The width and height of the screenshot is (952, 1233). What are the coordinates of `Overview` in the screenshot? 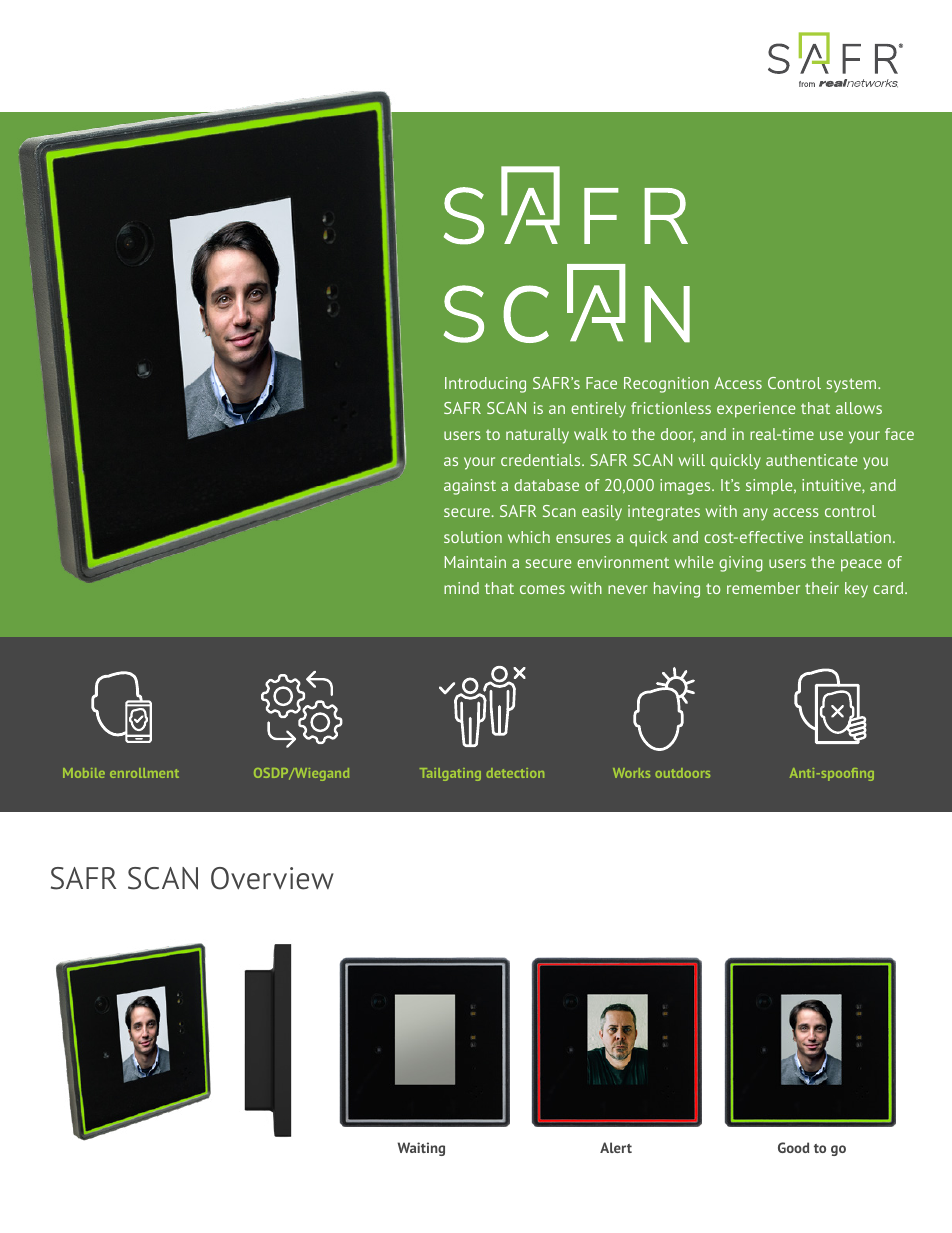 It's located at (272, 878).
